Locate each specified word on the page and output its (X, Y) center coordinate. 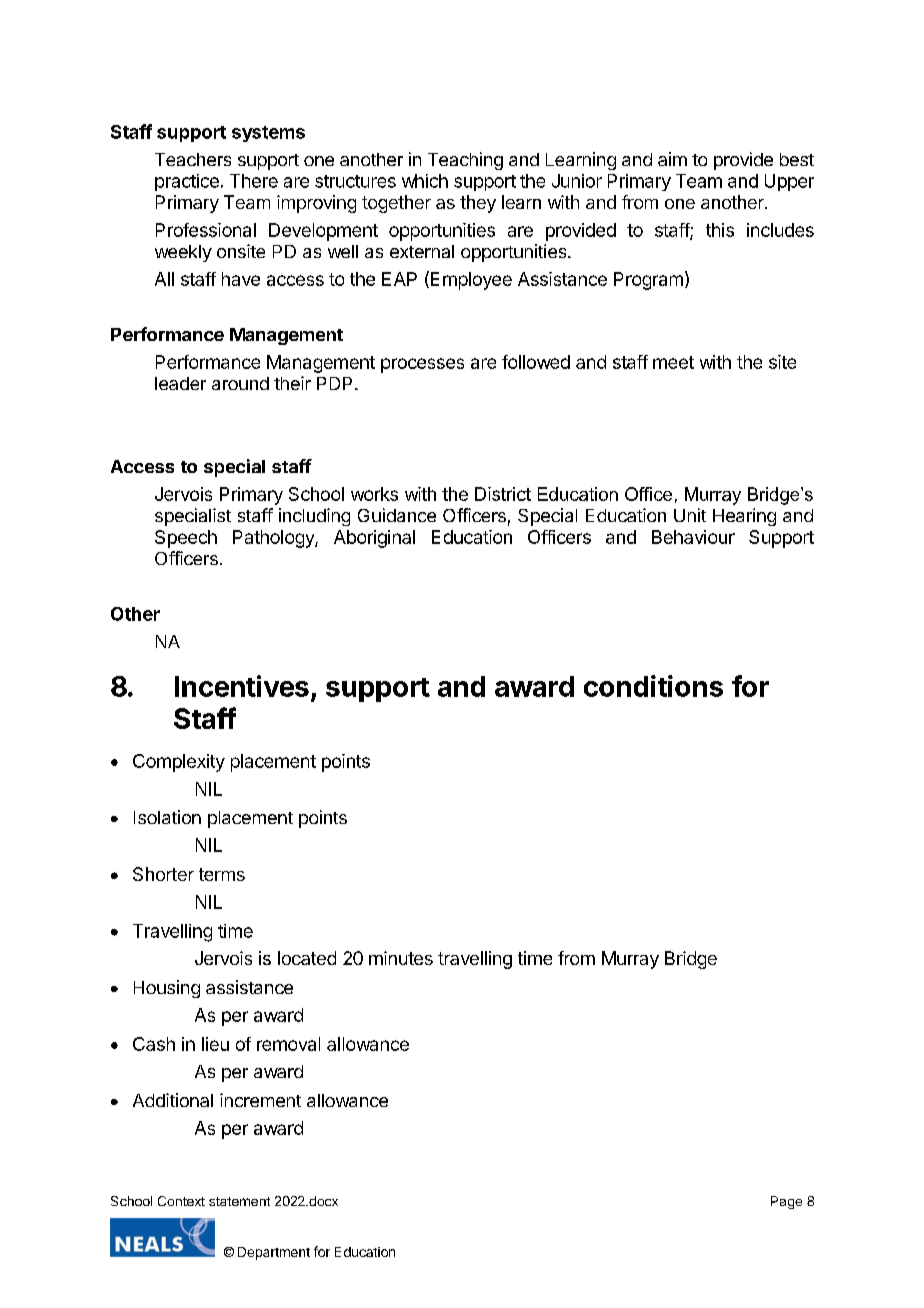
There (254, 181)
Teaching (465, 161)
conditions (653, 686)
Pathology (274, 539)
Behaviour (693, 537)
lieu (215, 1044)
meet (673, 362)
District (503, 494)
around (240, 383)
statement (239, 1201)
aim (672, 159)
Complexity (179, 763)
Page (786, 1202)
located (307, 958)
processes (422, 365)
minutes (401, 958)
